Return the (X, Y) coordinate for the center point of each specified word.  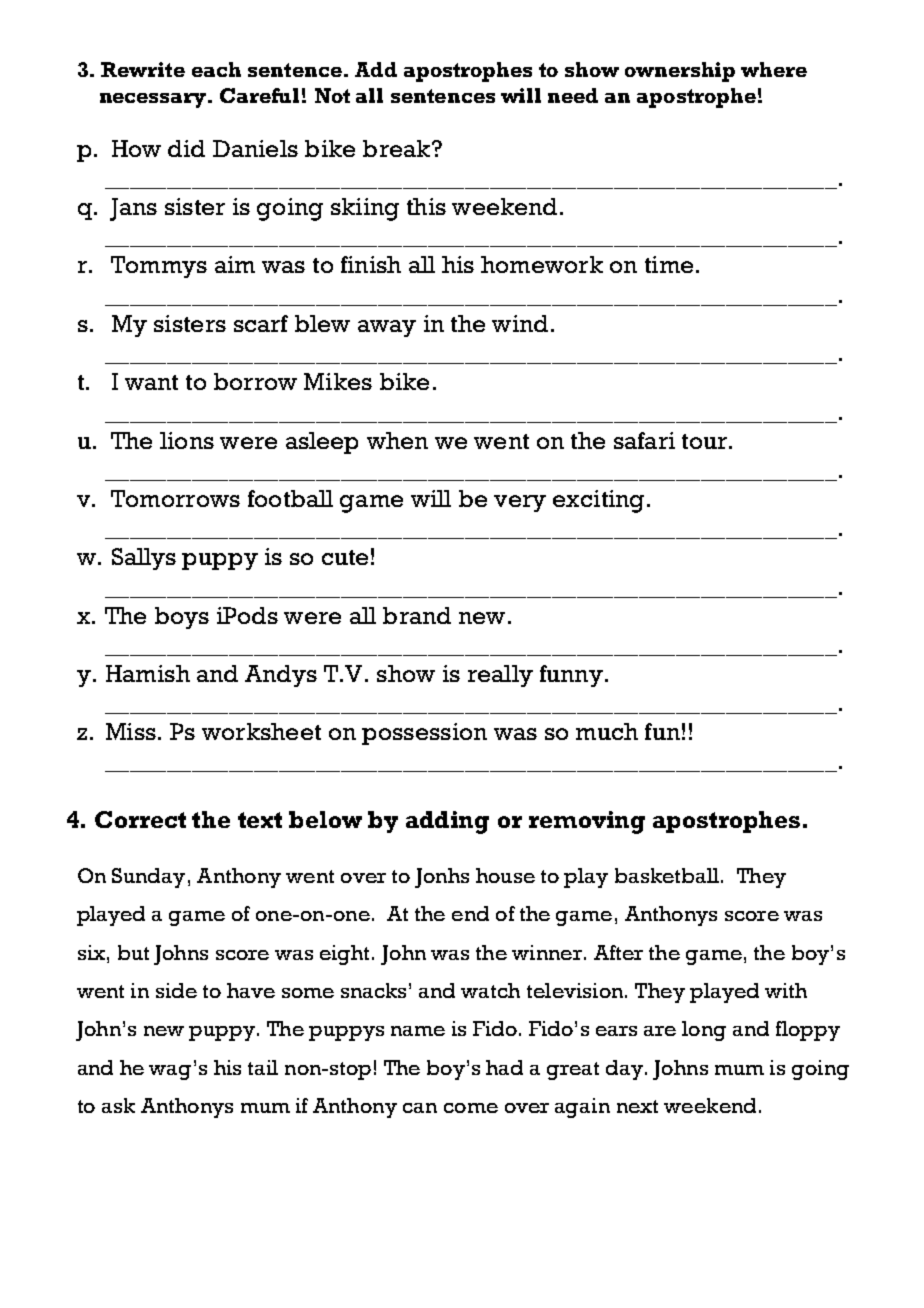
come (471, 1108)
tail (263, 1067)
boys (182, 618)
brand (417, 615)
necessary (154, 100)
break (398, 148)
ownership (680, 72)
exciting (598, 501)
